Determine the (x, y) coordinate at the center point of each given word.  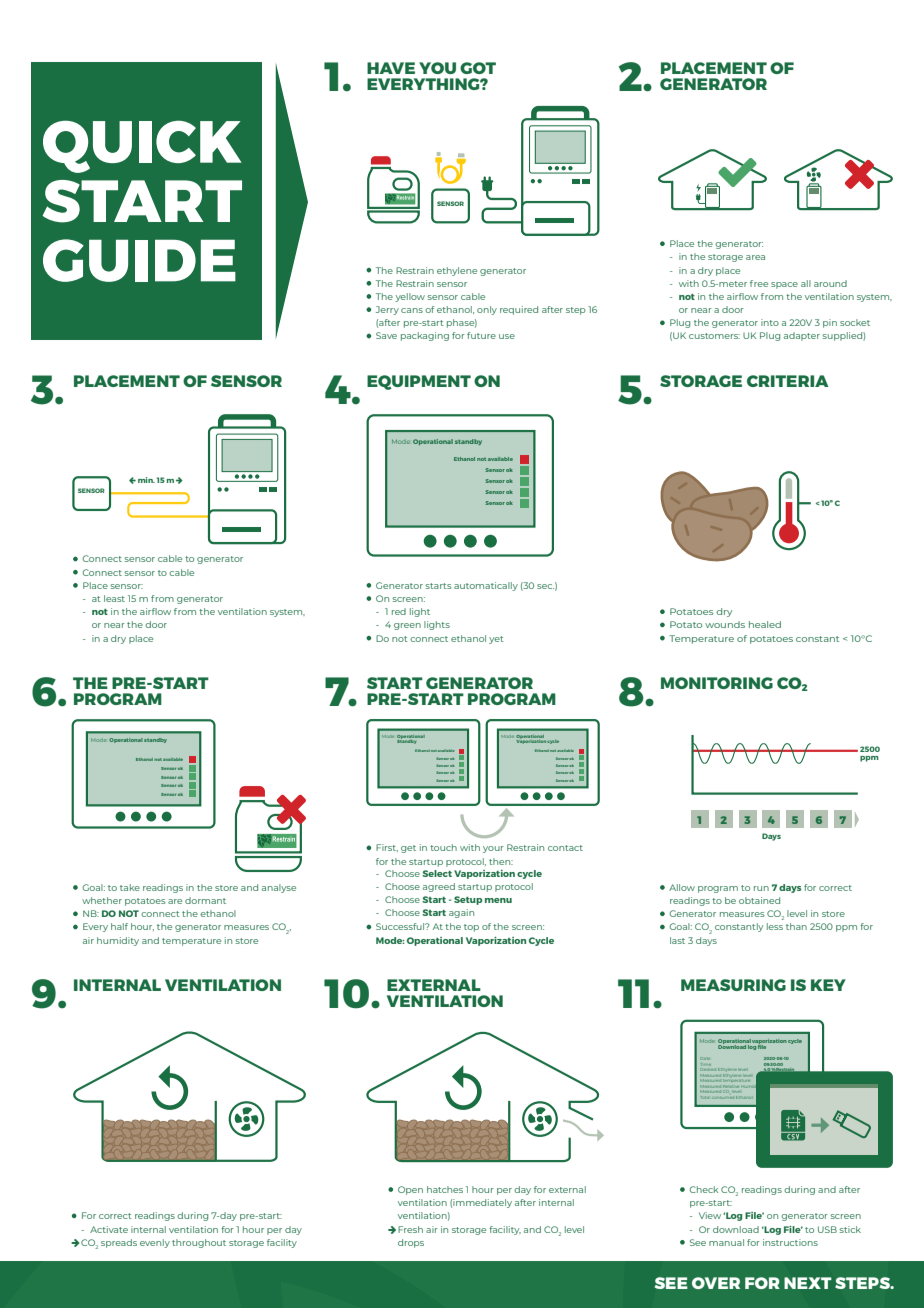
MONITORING (717, 683)
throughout (199, 1243)
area (755, 257)
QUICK (142, 146)
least (114, 598)
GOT (478, 68)
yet (496, 640)
